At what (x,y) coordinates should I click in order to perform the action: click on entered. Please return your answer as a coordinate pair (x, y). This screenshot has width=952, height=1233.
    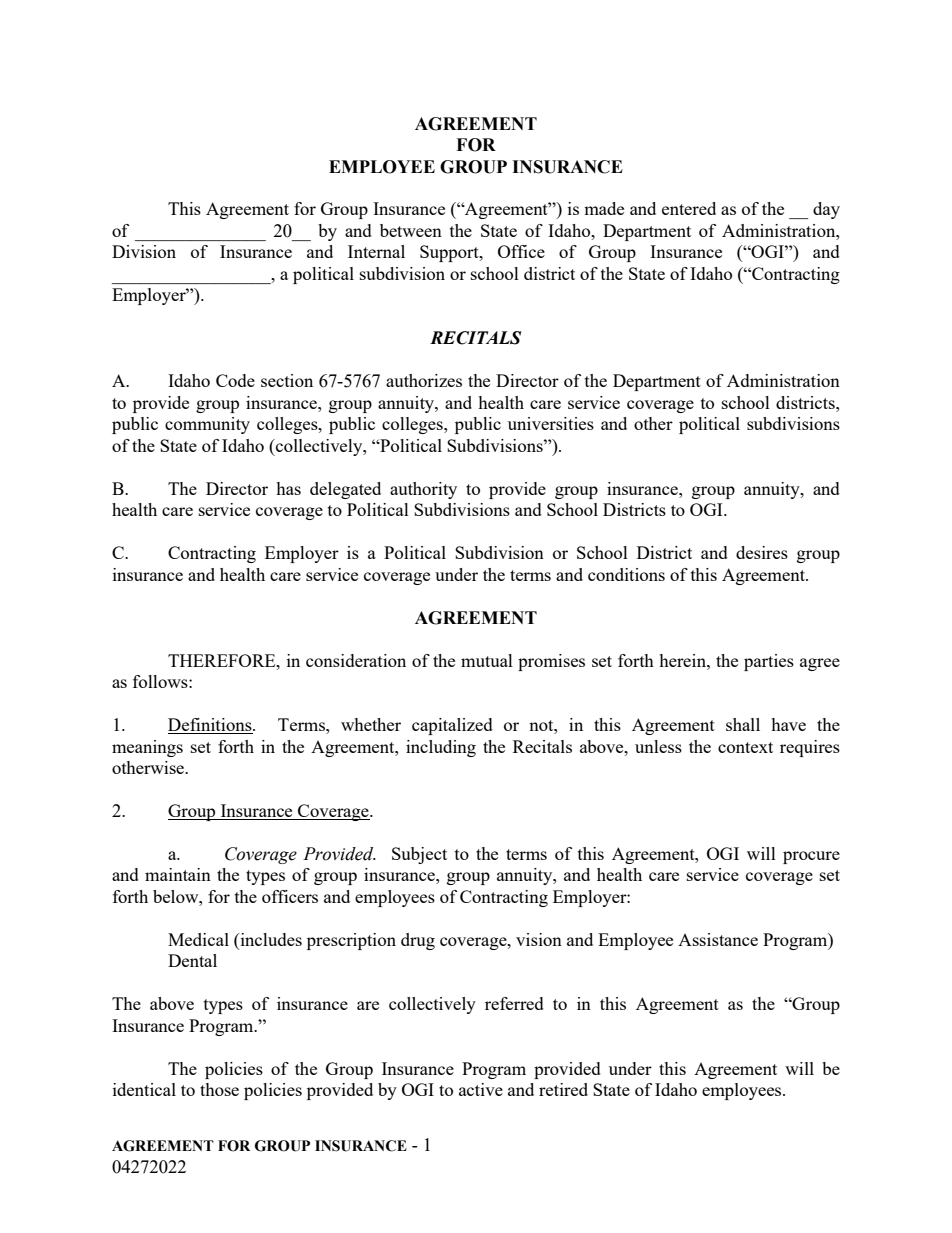
    Looking at the image, I should click on (689, 208).
